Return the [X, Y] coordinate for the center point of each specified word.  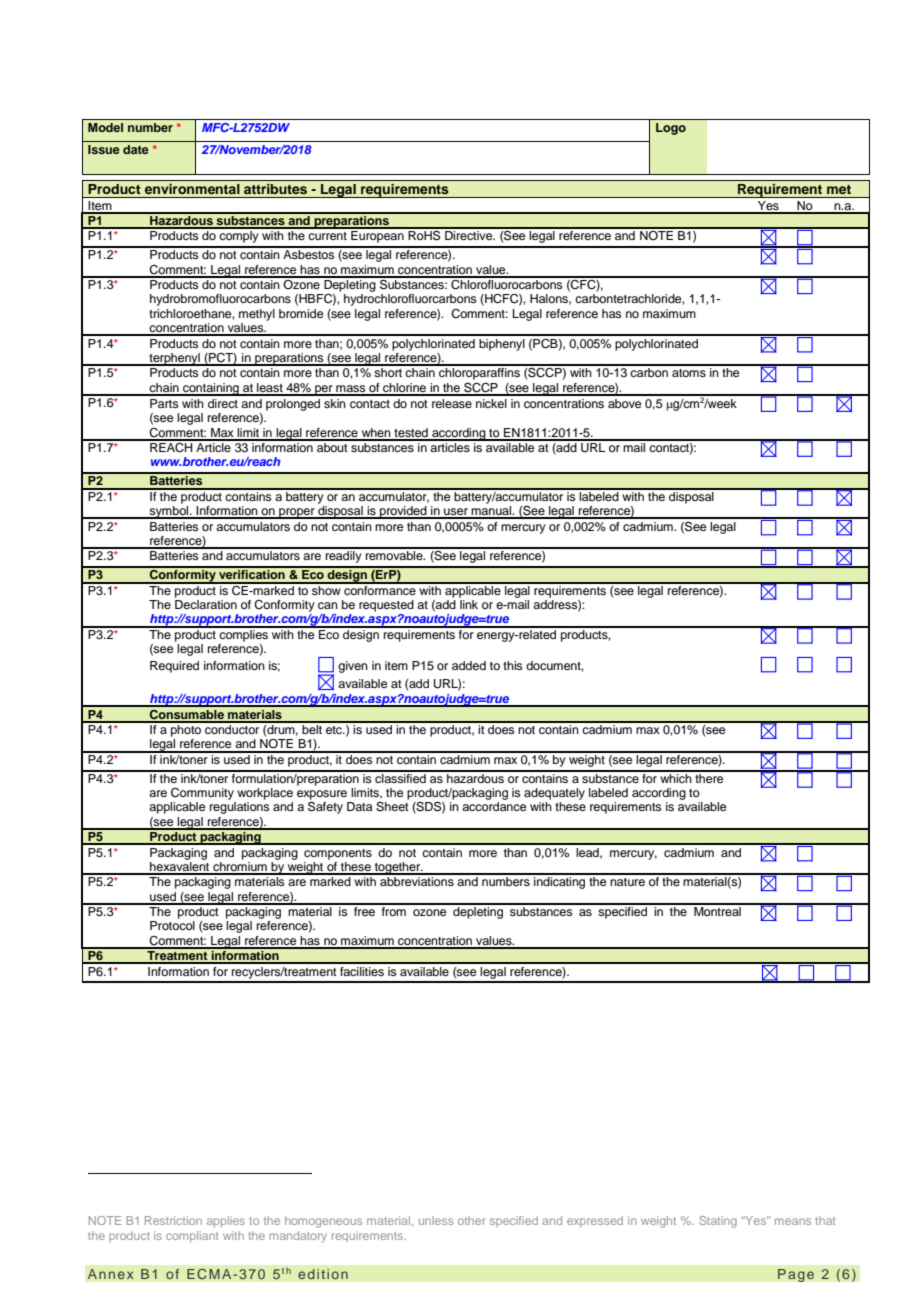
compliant [192, 1237]
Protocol [172, 925]
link [469, 604]
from [393, 910]
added [469, 665]
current [327, 236]
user [456, 513]
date [136, 149]
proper [297, 513]
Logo [671, 129]
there [709, 777]
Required [174, 667]
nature [627, 882]
